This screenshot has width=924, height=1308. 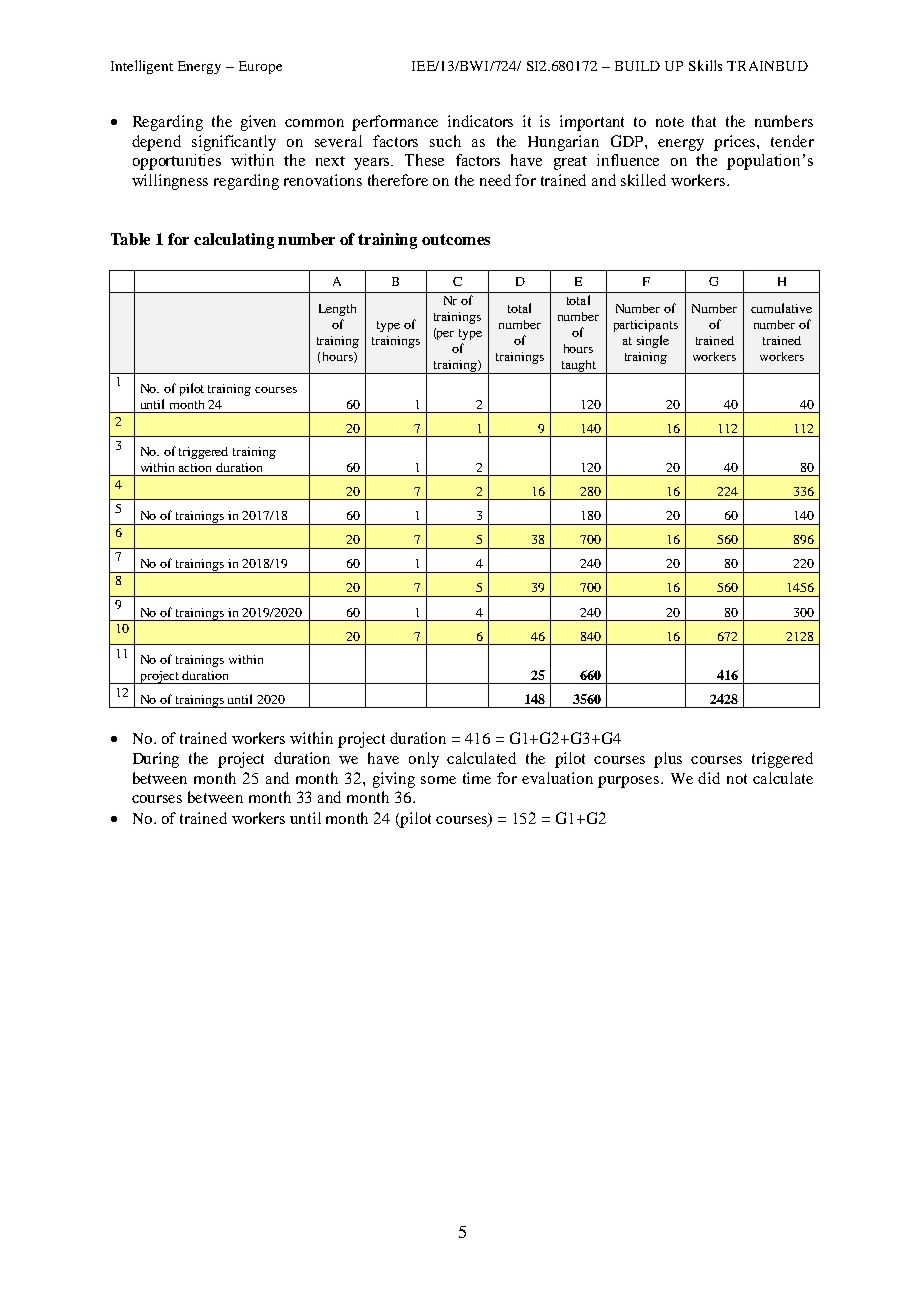 What do you see at coordinates (337, 310) in the screenshot?
I see `Length` at bounding box center [337, 310].
